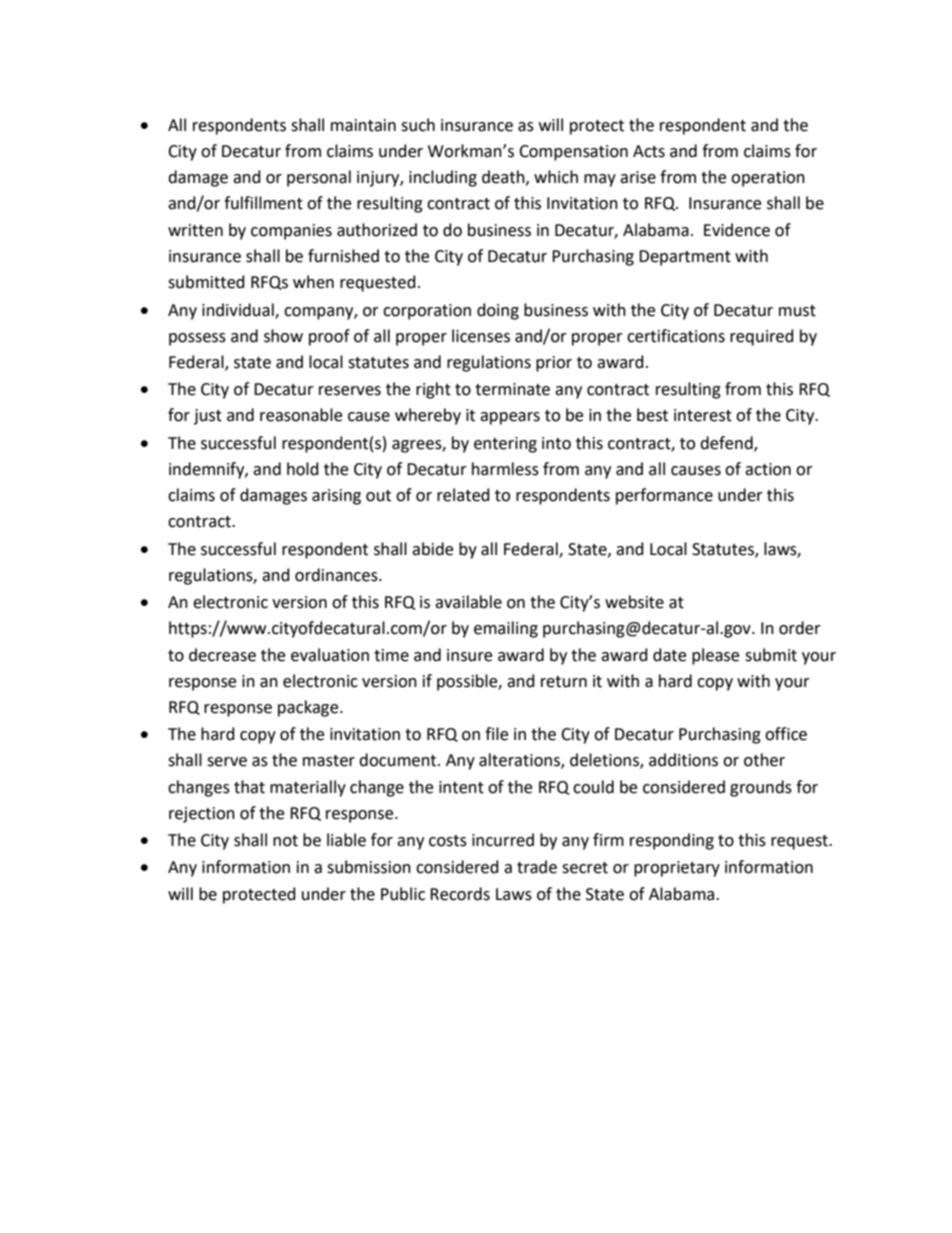 The width and height of the document is (952, 1233). What do you see at coordinates (285, 841) in the document?
I see `not` at bounding box center [285, 841].
